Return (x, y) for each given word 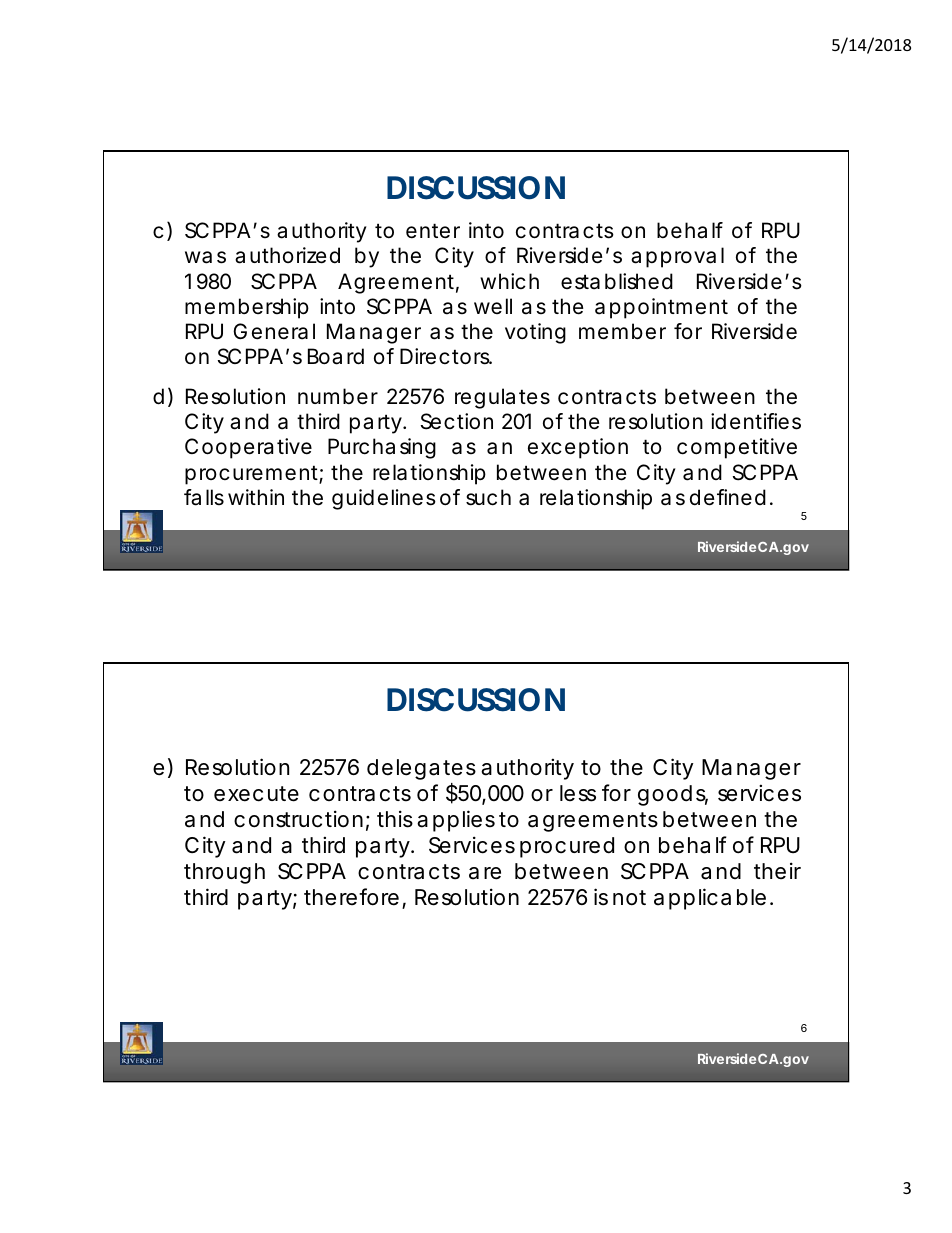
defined (728, 497)
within (256, 497)
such (488, 497)
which (509, 281)
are (485, 873)
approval (677, 257)
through (224, 873)
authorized (287, 255)
